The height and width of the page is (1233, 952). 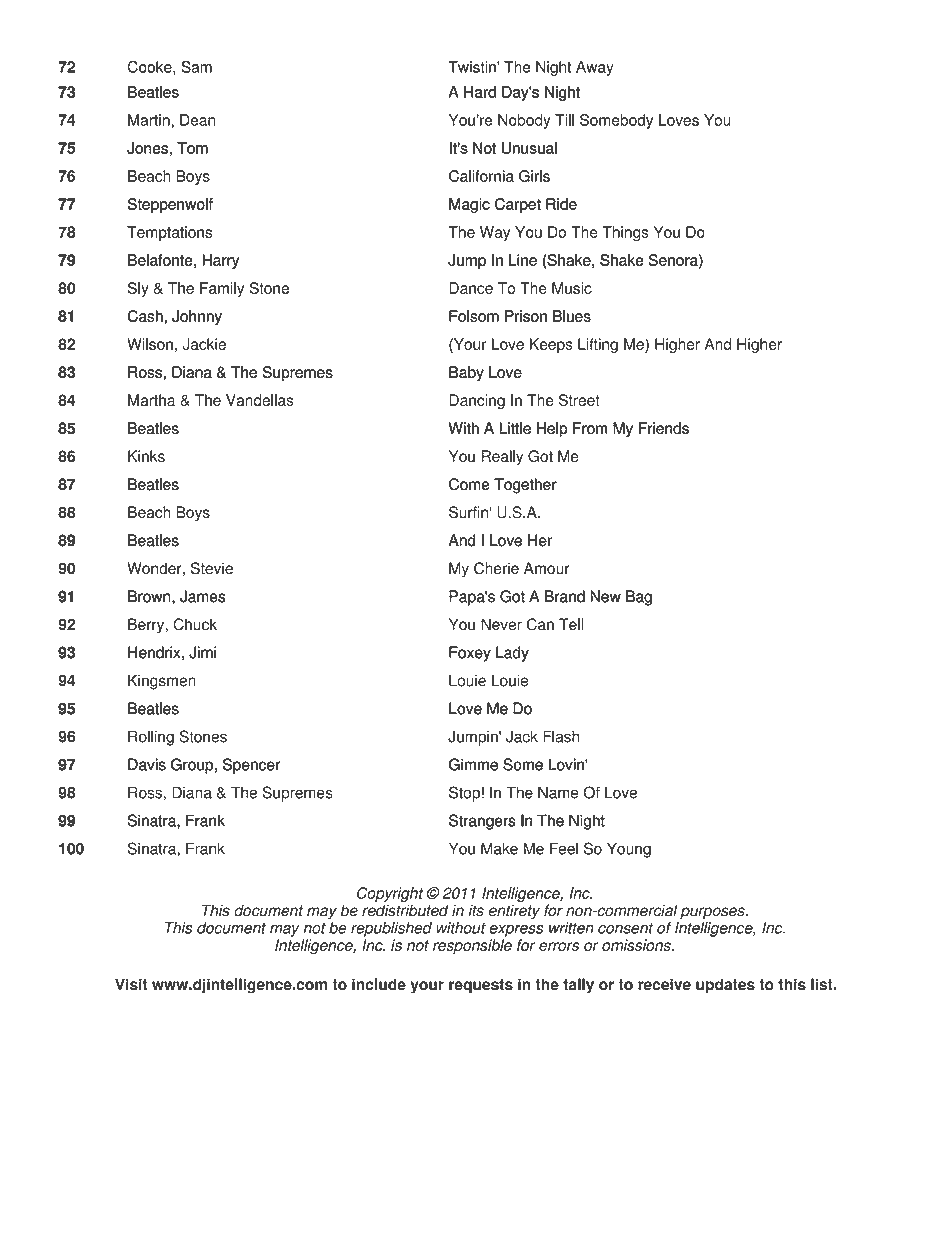 I want to click on Bag, so click(x=639, y=598).
